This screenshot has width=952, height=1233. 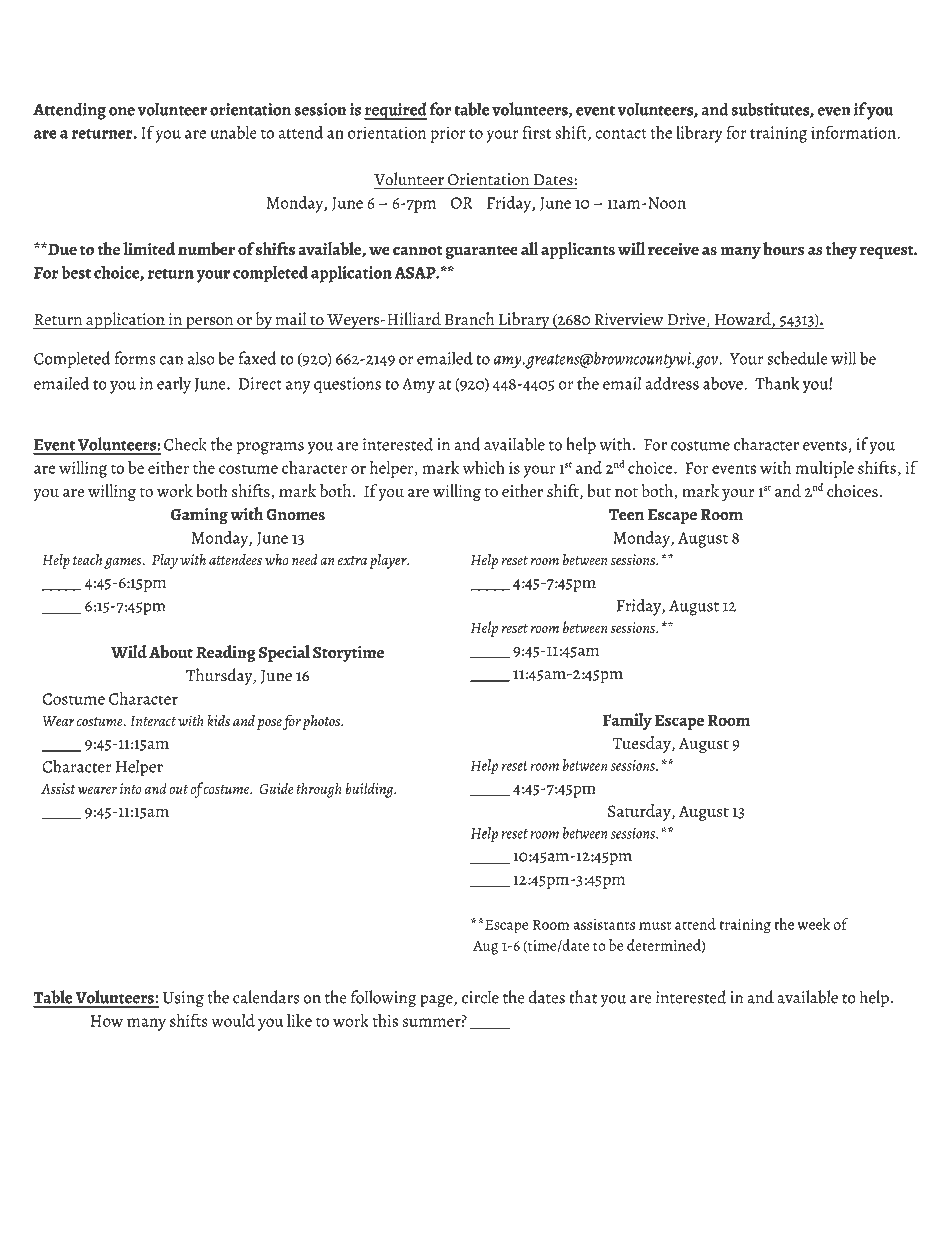 What do you see at coordinates (352, 560) in the screenshot?
I see `extra` at bounding box center [352, 560].
